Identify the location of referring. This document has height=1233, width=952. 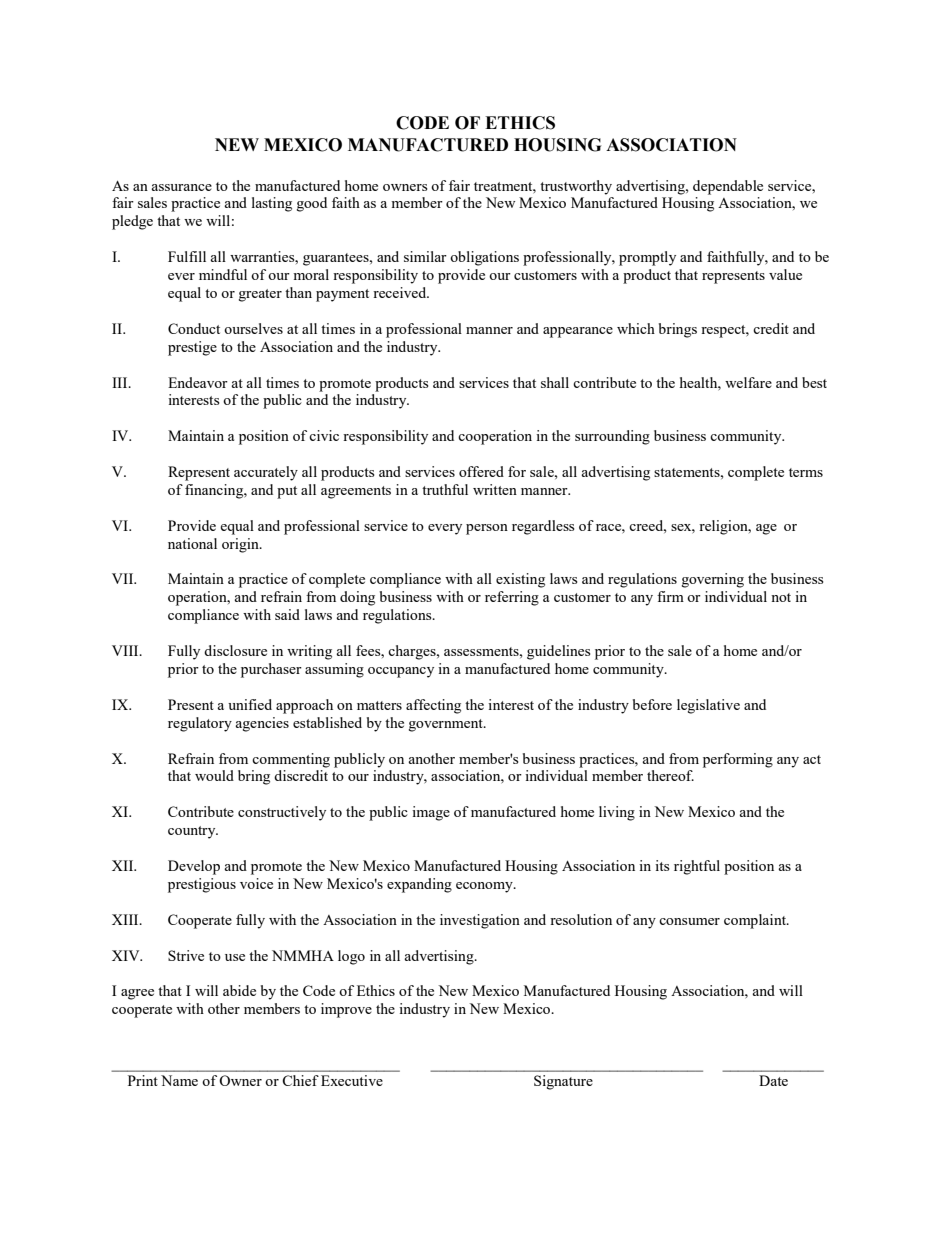
(512, 598).
